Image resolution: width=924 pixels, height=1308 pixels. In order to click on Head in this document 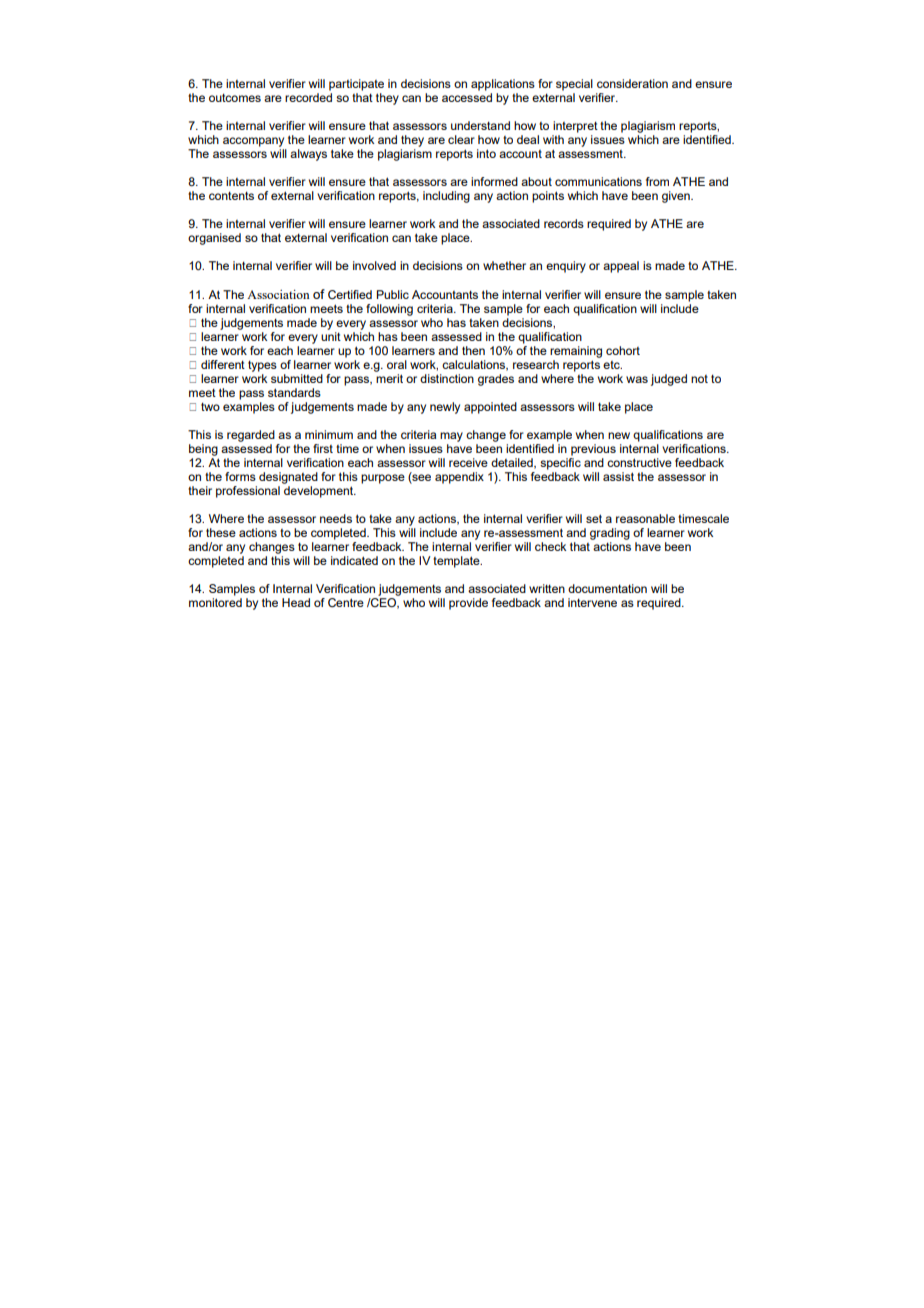, I will do `click(296, 602)`.
